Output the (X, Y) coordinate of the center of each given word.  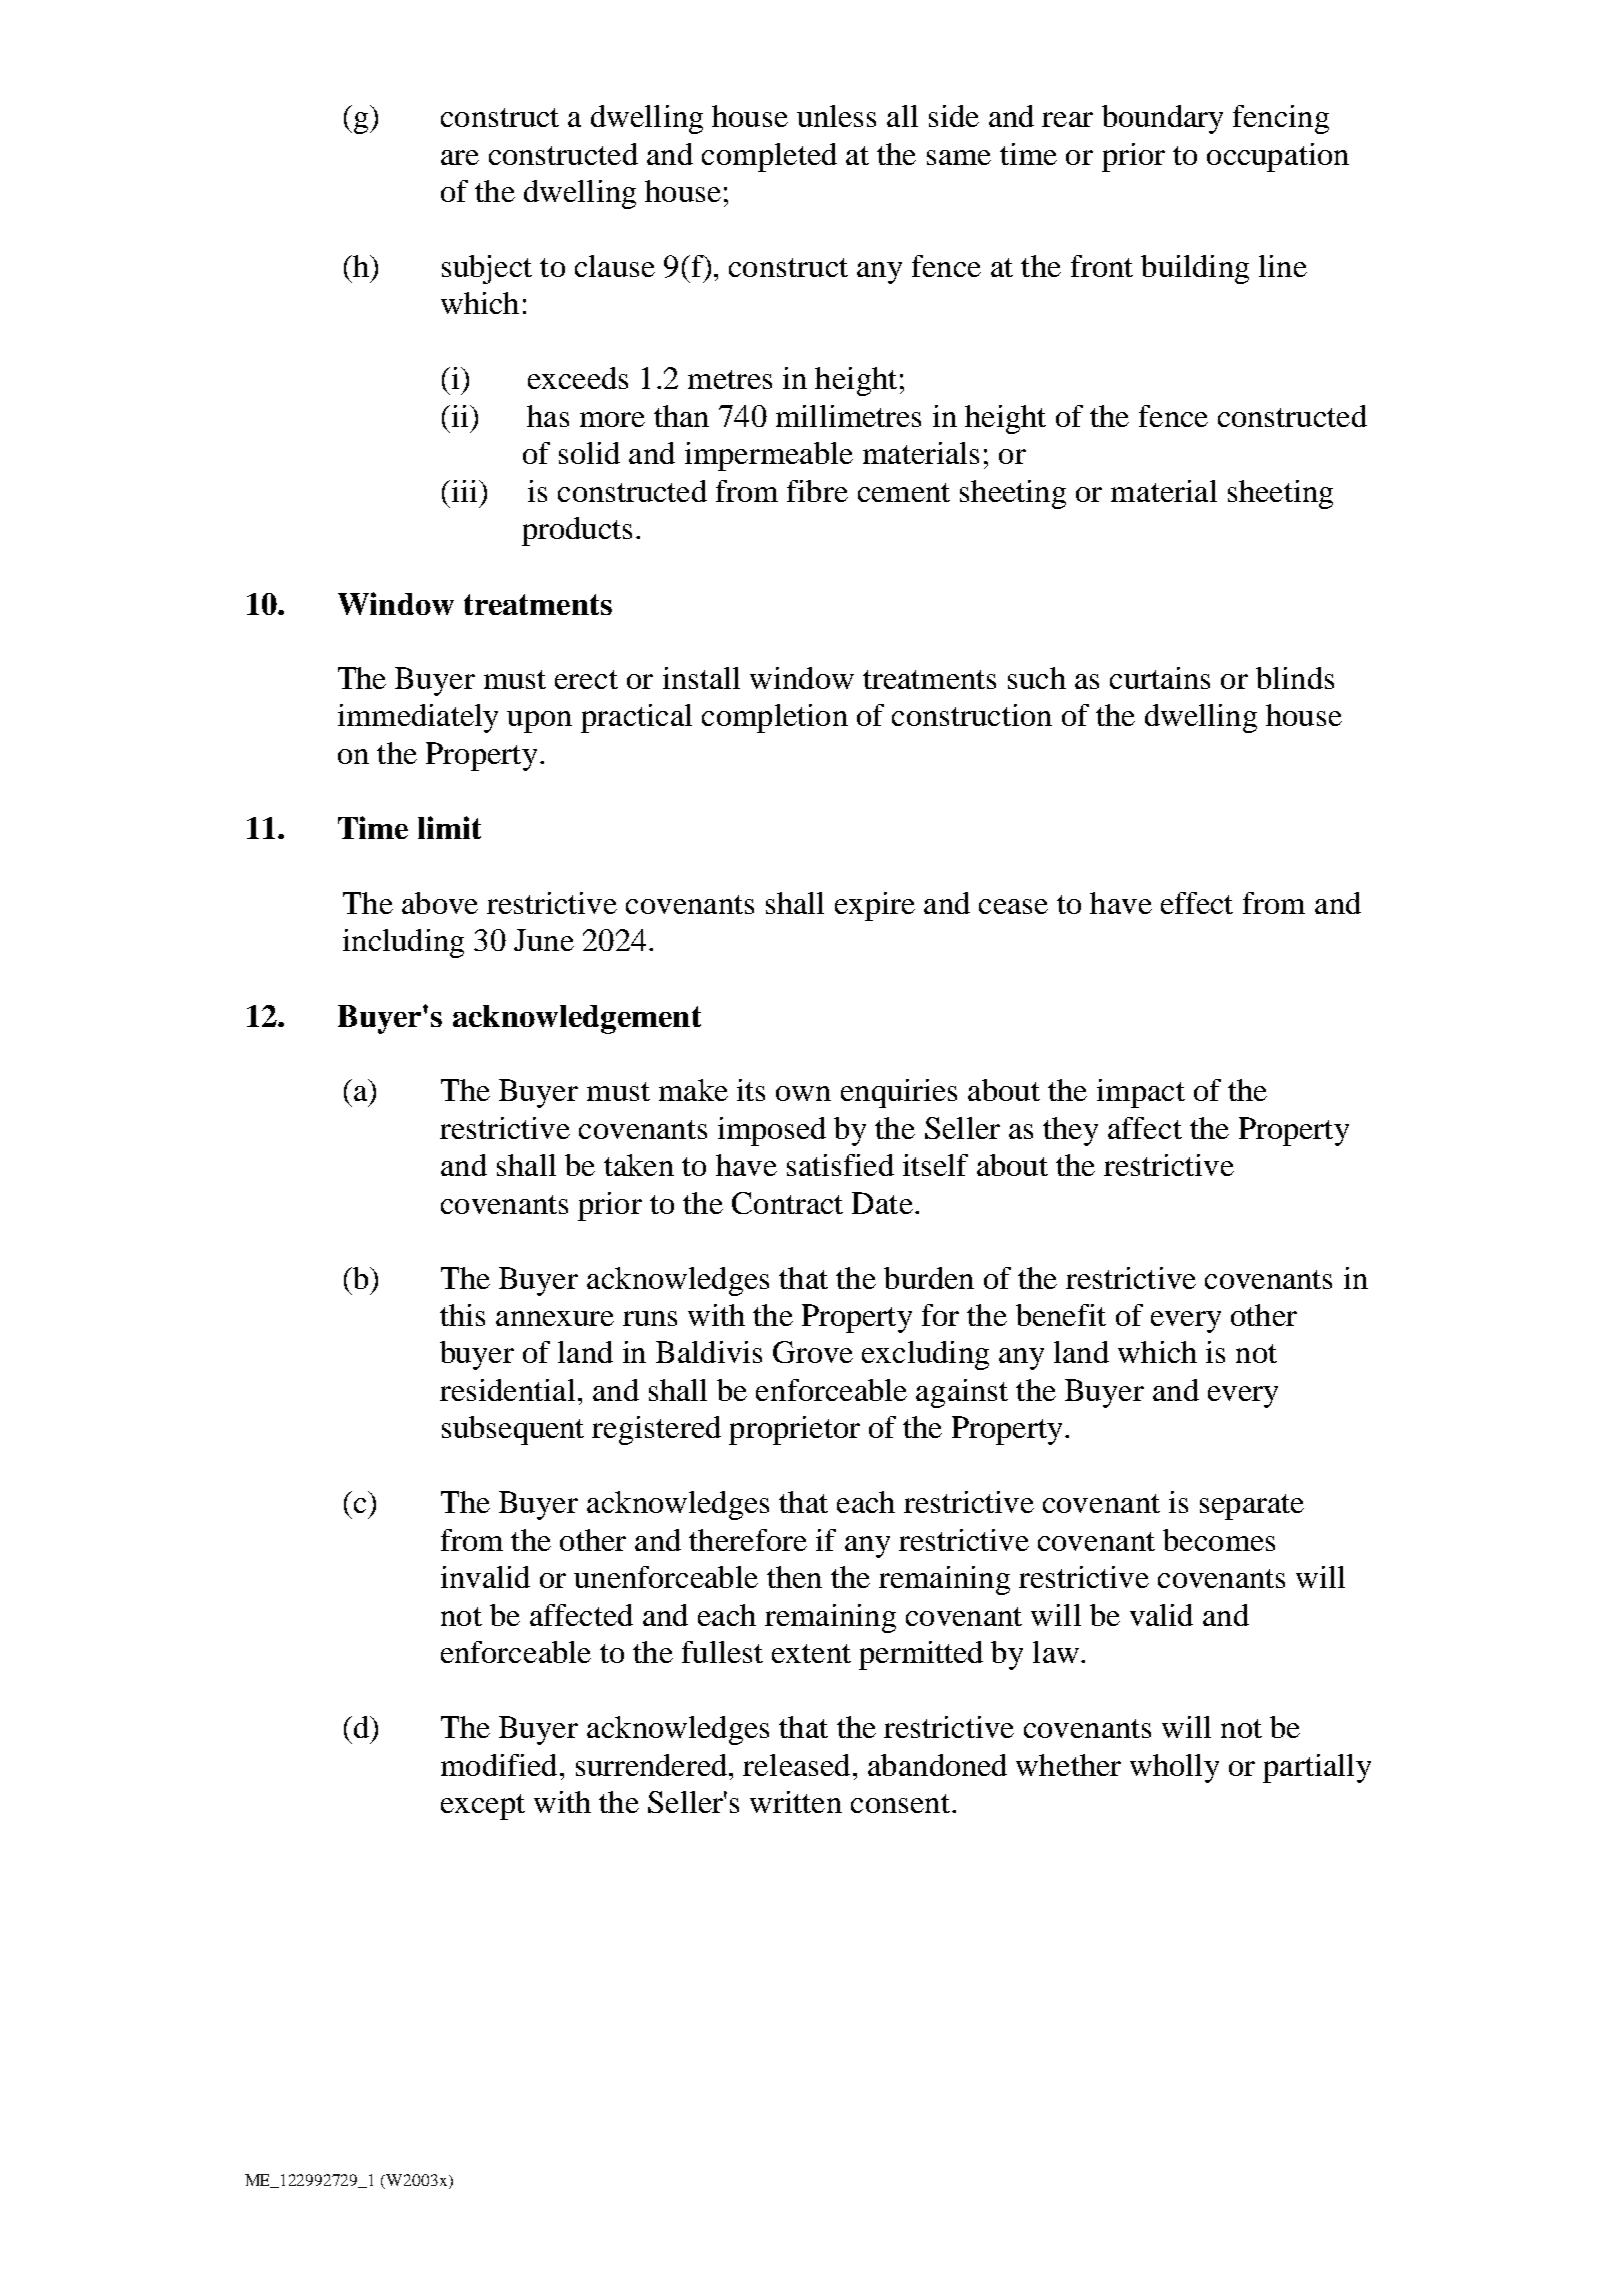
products (577, 531)
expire (875, 906)
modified (499, 1765)
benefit (1061, 1315)
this (462, 1315)
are (460, 157)
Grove (813, 1352)
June (544, 940)
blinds (1295, 678)
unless (836, 116)
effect (1197, 903)
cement (904, 492)
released (796, 1765)
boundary (1162, 119)
